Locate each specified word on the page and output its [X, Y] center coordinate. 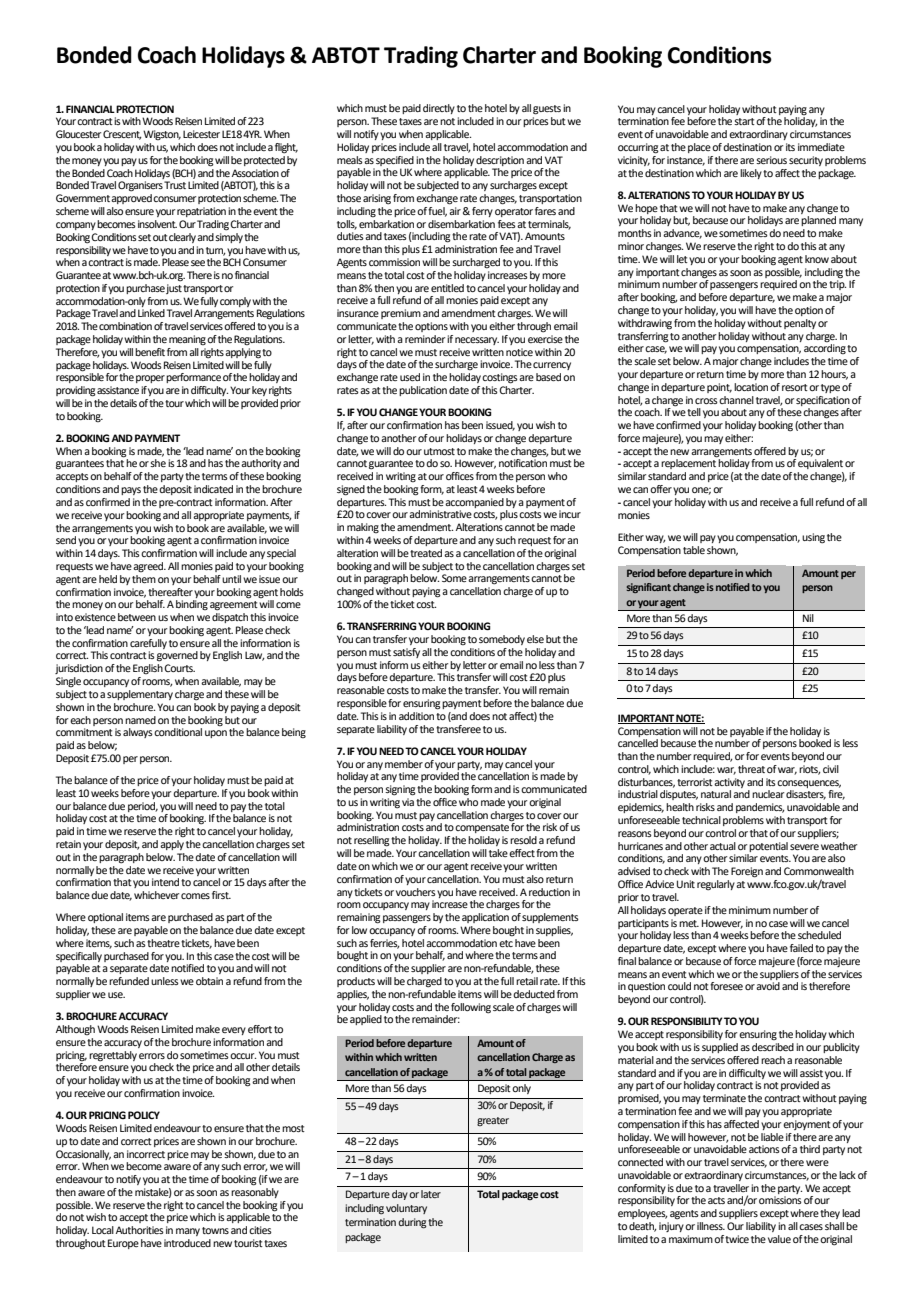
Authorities [140, 1230]
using [813, 538]
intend [165, 882]
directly [439, 109]
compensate [482, 828]
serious [771, 160]
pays [131, 491]
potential [768, 847]
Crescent [122, 135]
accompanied [474, 503]
